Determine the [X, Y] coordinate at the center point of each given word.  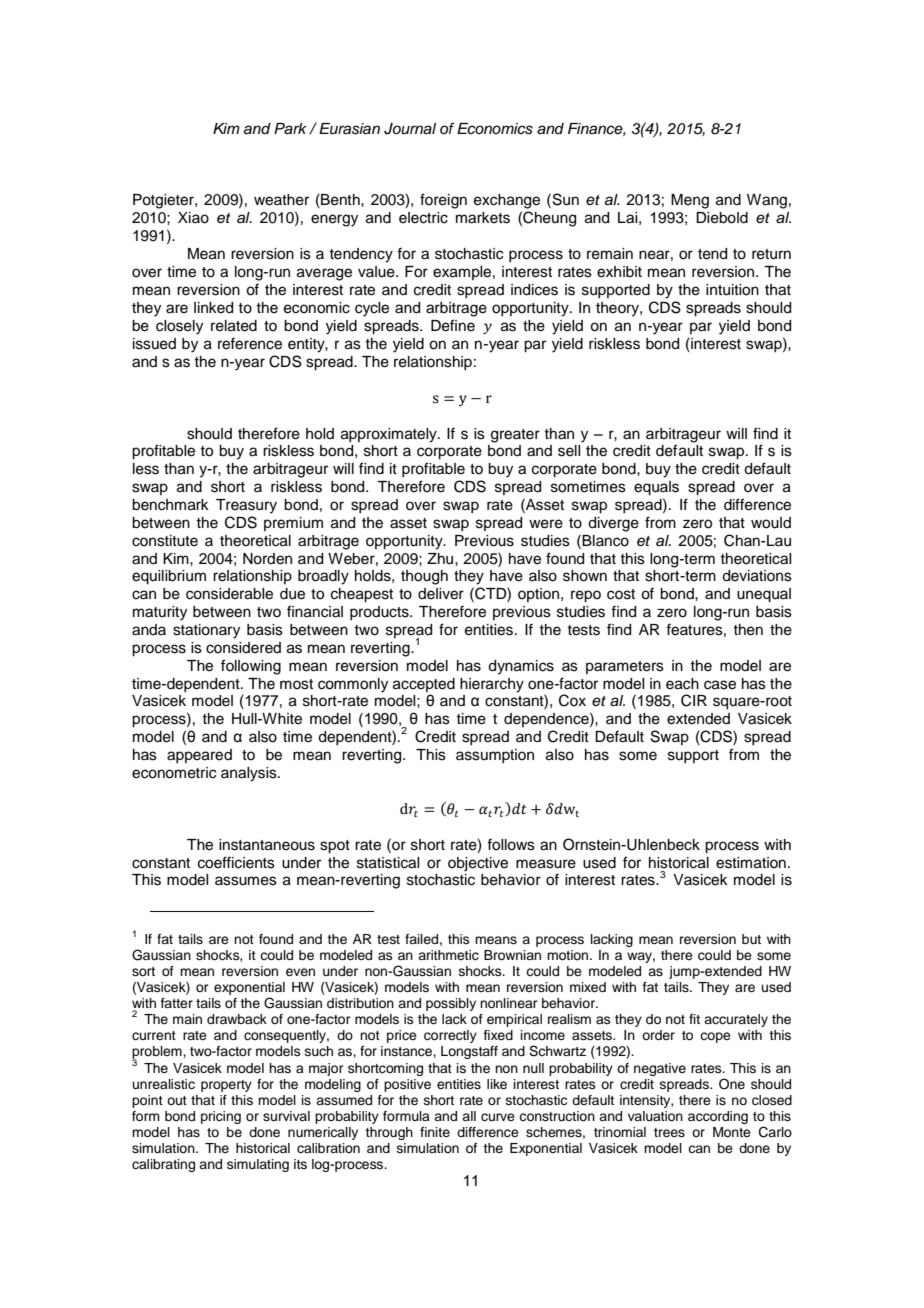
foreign [443, 201]
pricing [221, 1117]
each [682, 684]
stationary [206, 631]
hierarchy [492, 685]
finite [435, 1132]
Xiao [193, 218]
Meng [690, 201]
